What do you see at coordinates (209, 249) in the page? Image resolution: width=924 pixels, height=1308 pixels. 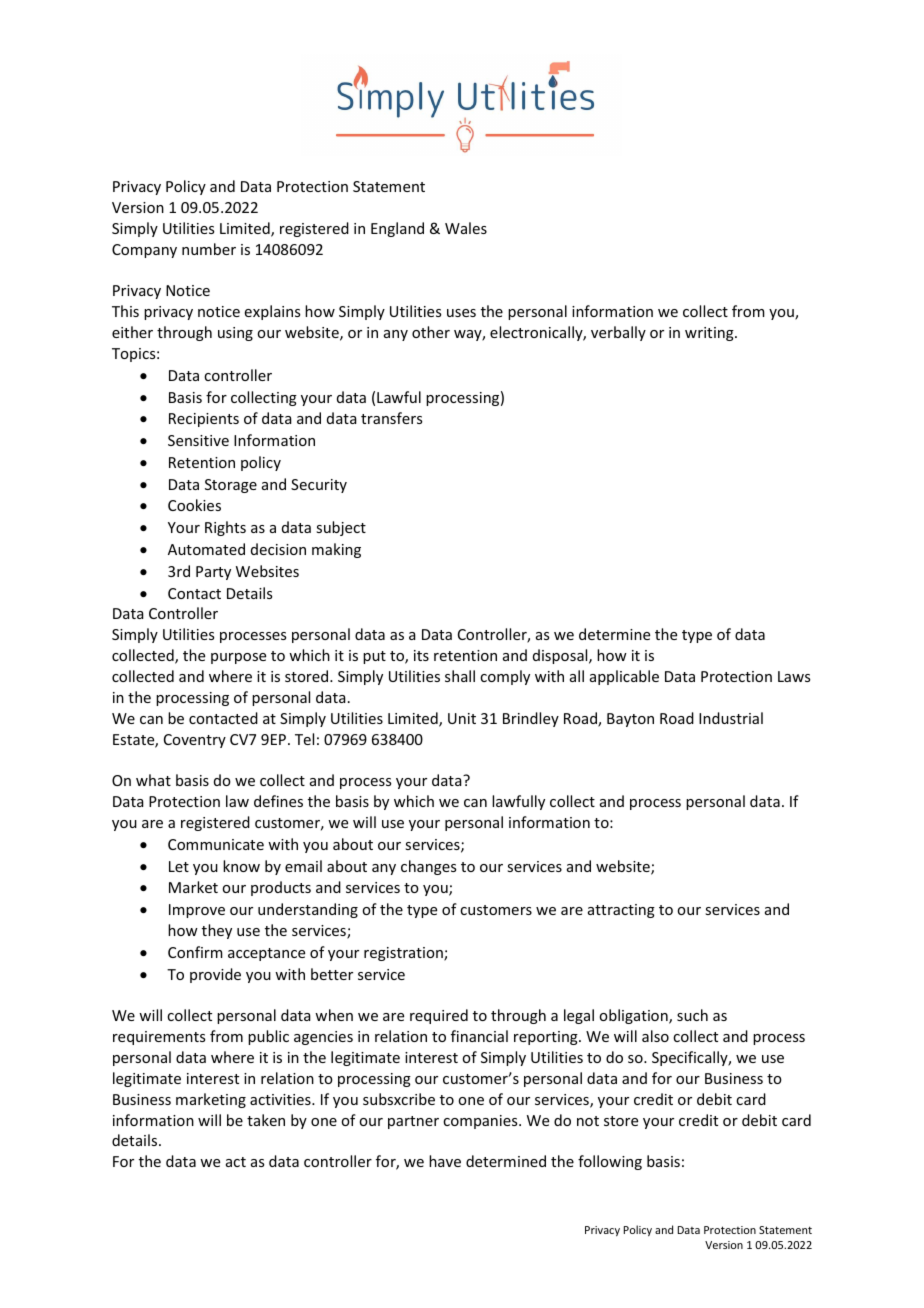 I see `number` at bounding box center [209, 249].
